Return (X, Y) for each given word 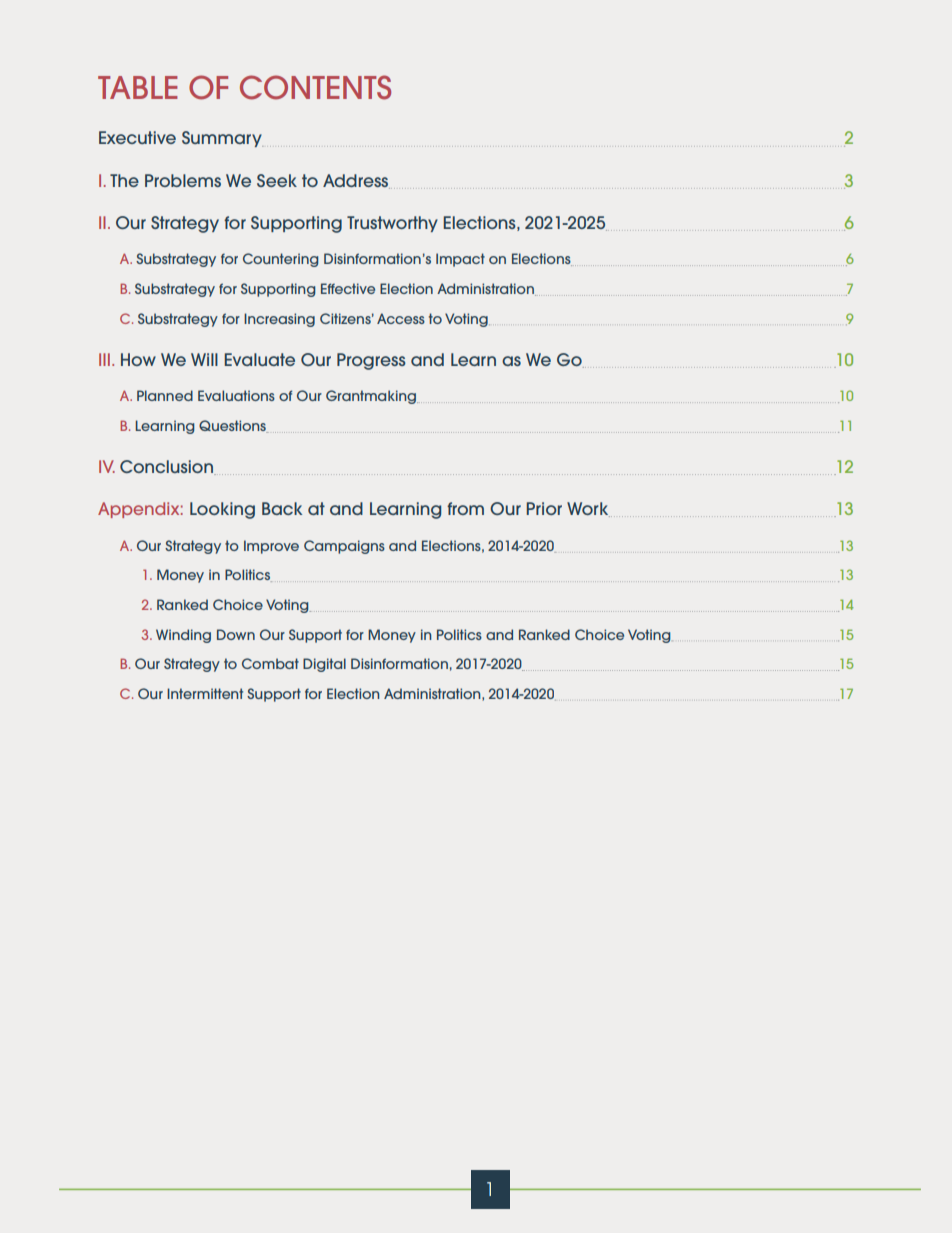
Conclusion (167, 467)
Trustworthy (392, 224)
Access (401, 318)
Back (282, 508)
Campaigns (344, 547)
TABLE (138, 87)
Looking (222, 510)
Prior (544, 508)
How (138, 359)
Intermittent (205, 693)
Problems (183, 180)
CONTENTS (315, 87)
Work (588, 509)
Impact (460, 260)
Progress (371, 361)
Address (356, 181)
